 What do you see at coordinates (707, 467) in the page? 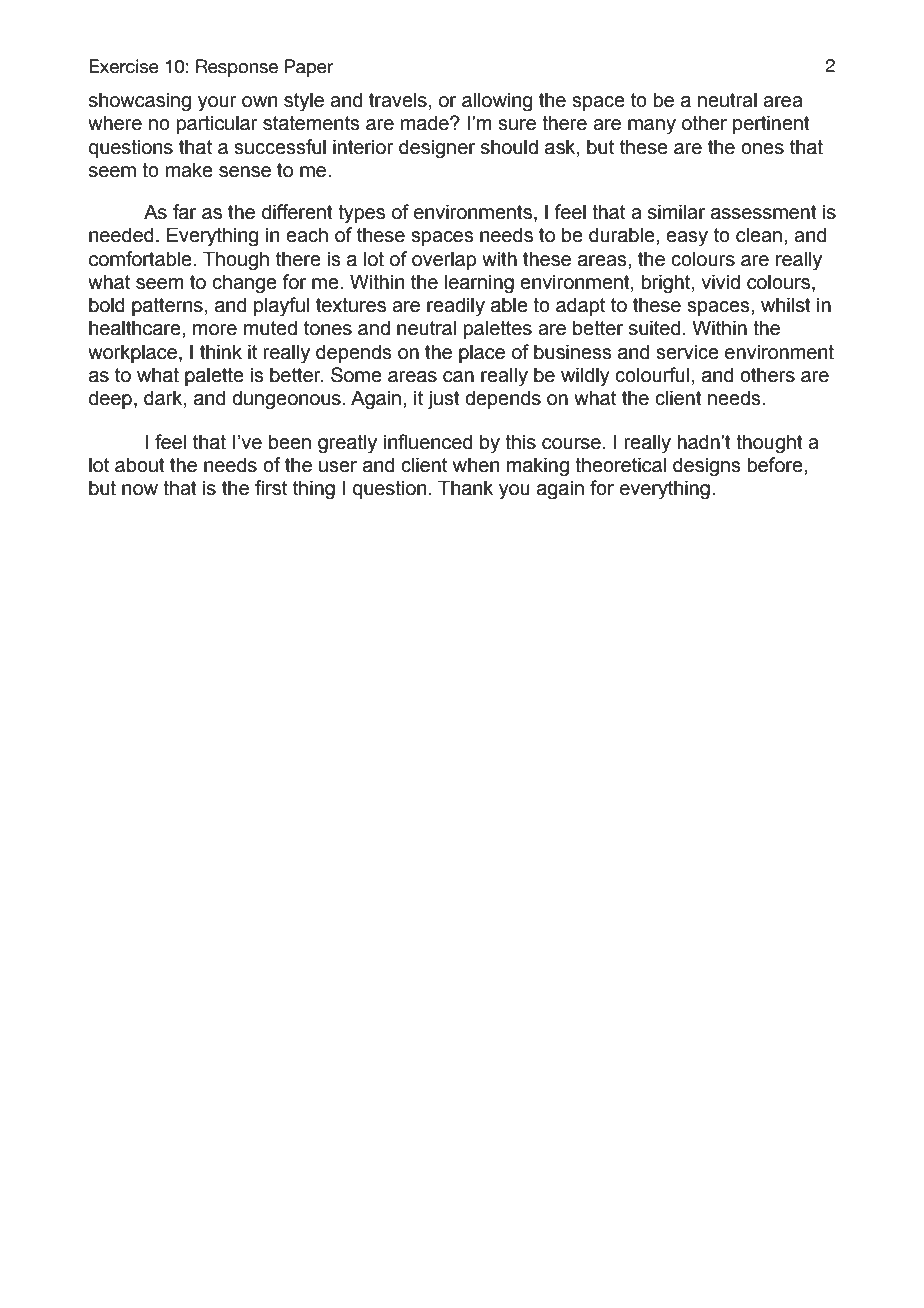
I see `designs` at bounding box center [707, 467].
